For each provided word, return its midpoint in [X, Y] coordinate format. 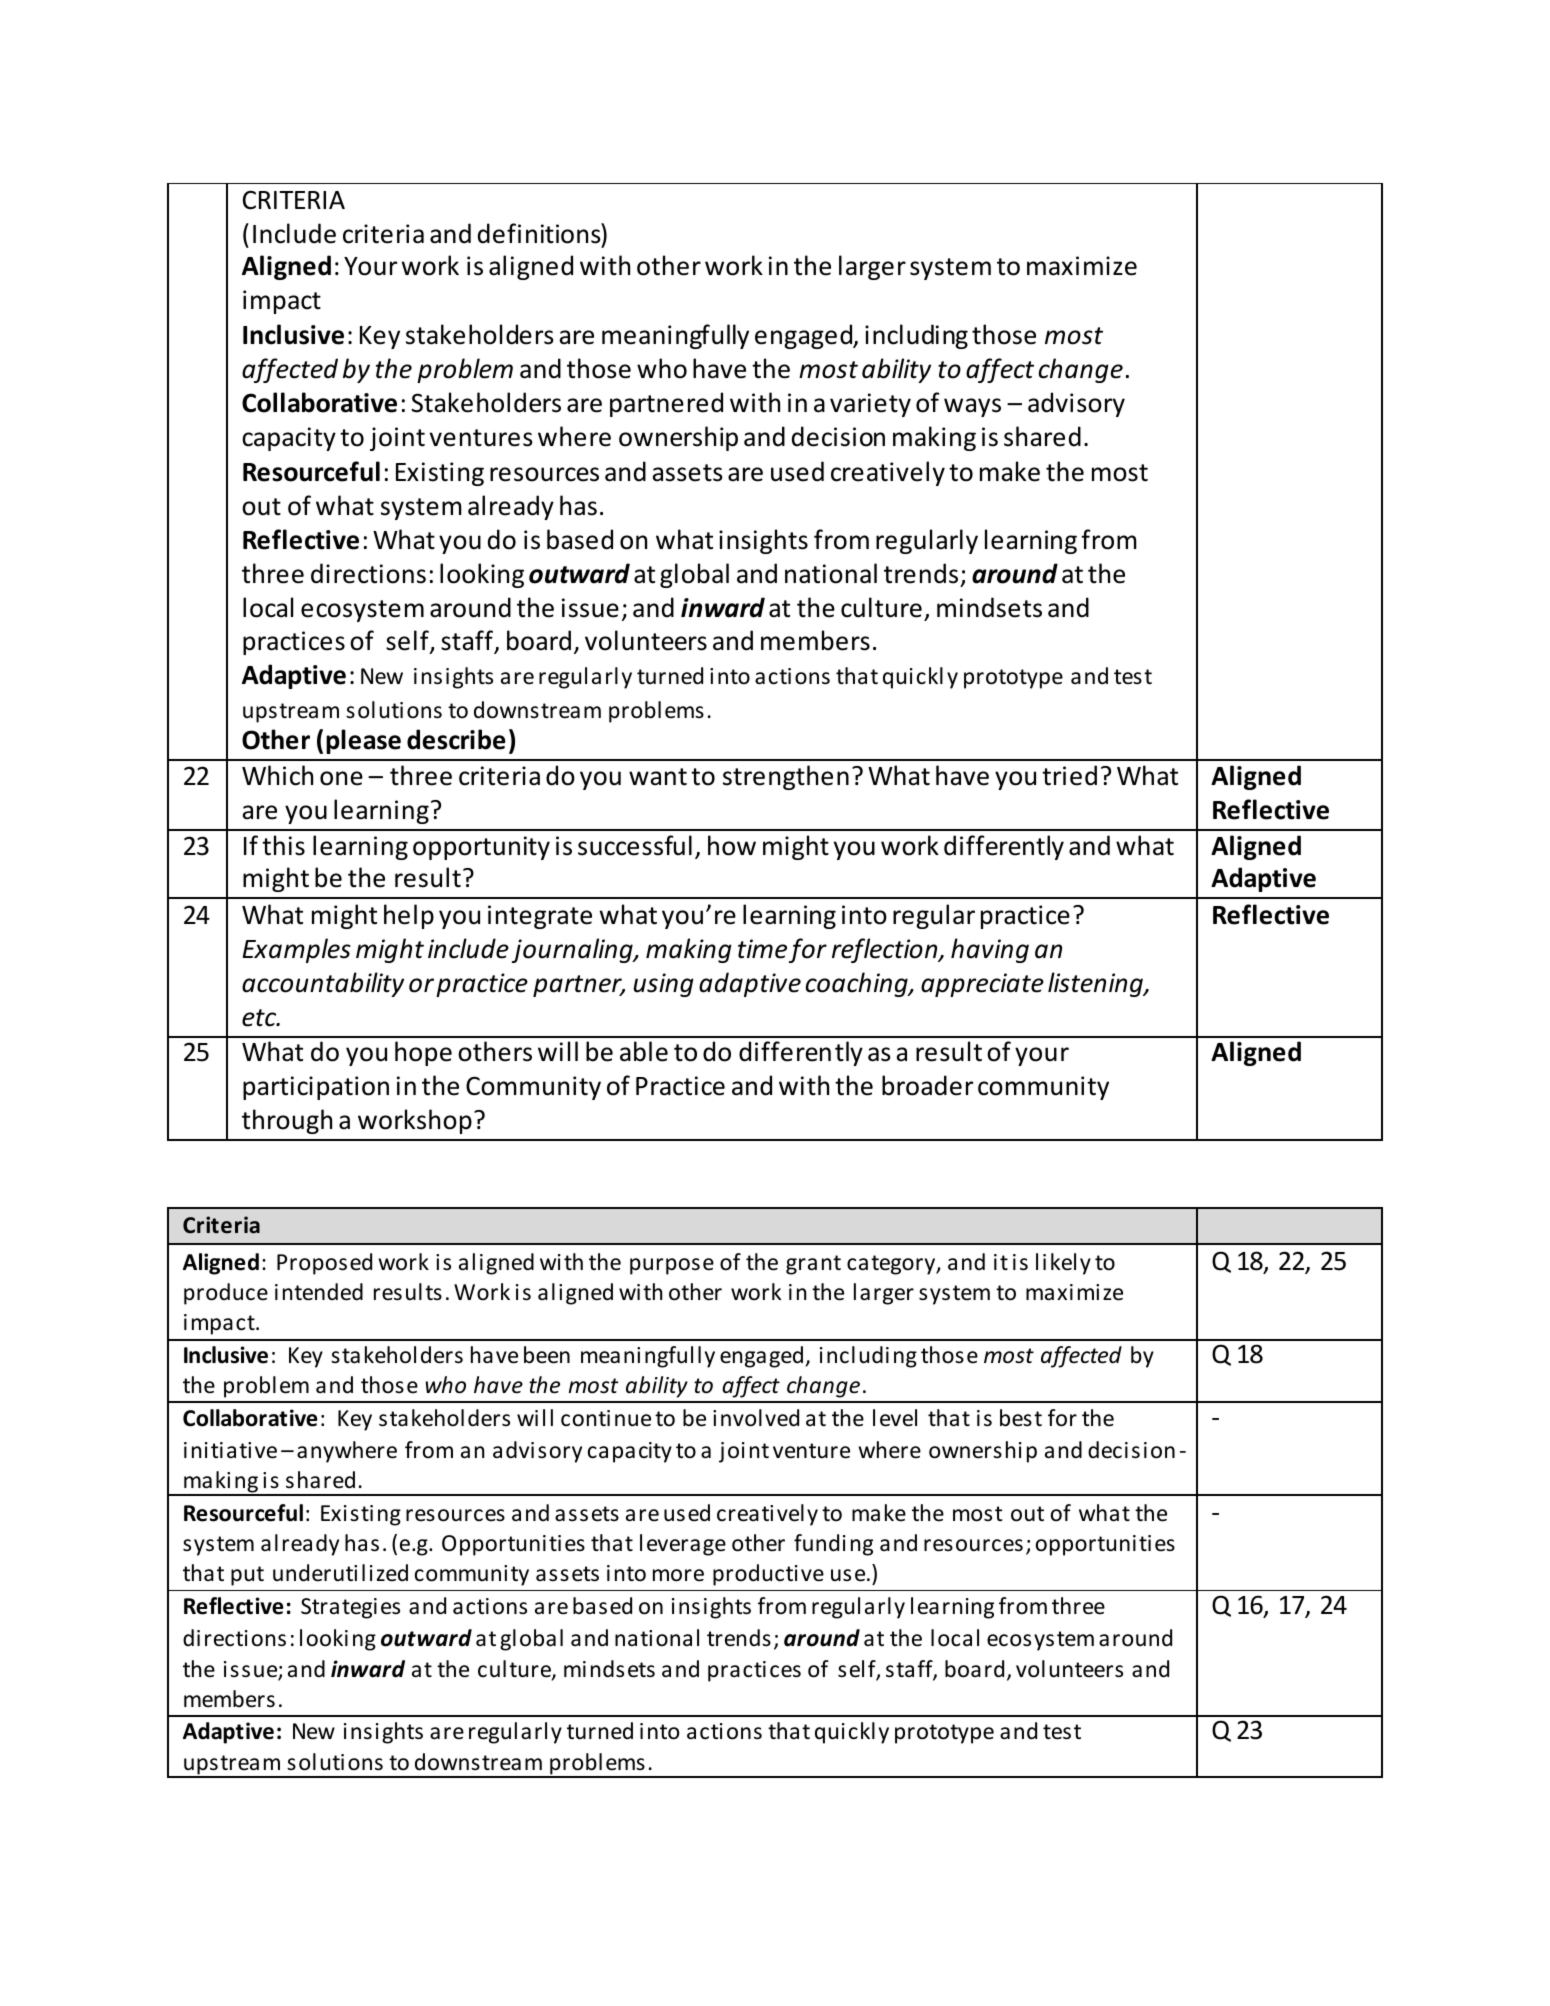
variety [870, 405]
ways [972, 407]
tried [1069, 775]
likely [1063, 1264]
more [678, 1575]
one [341, 778]
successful [635, 845]
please [363, 741]
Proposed [324, 1264]
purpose [672, 1266]
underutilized [340, 1573]
